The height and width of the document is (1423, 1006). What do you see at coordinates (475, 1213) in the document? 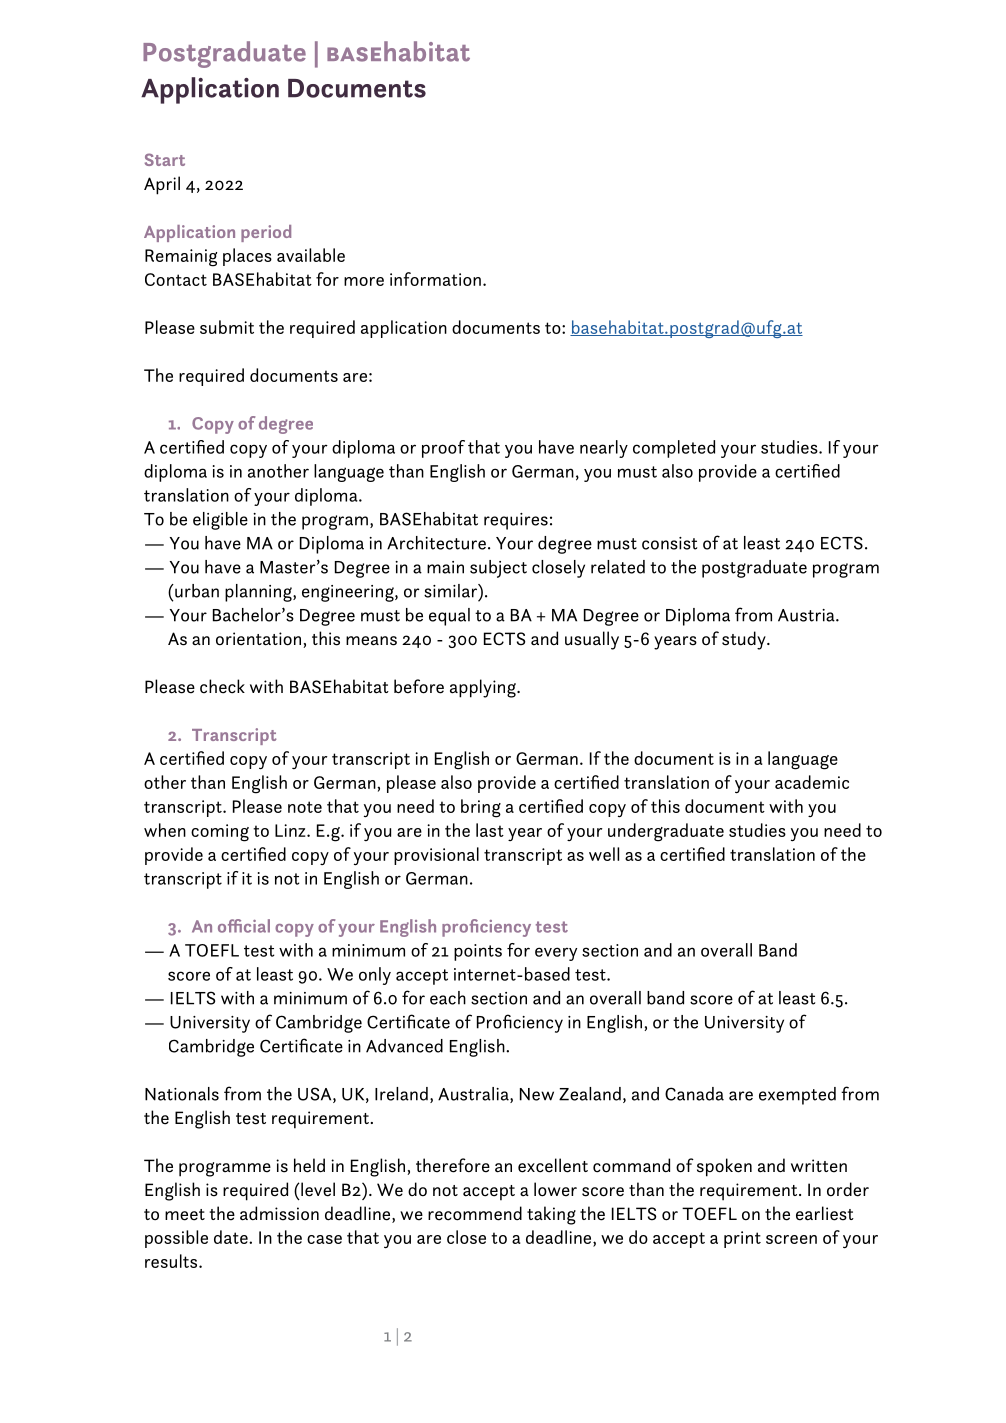
I see `recommend` at bounding box center [475, 1213].
